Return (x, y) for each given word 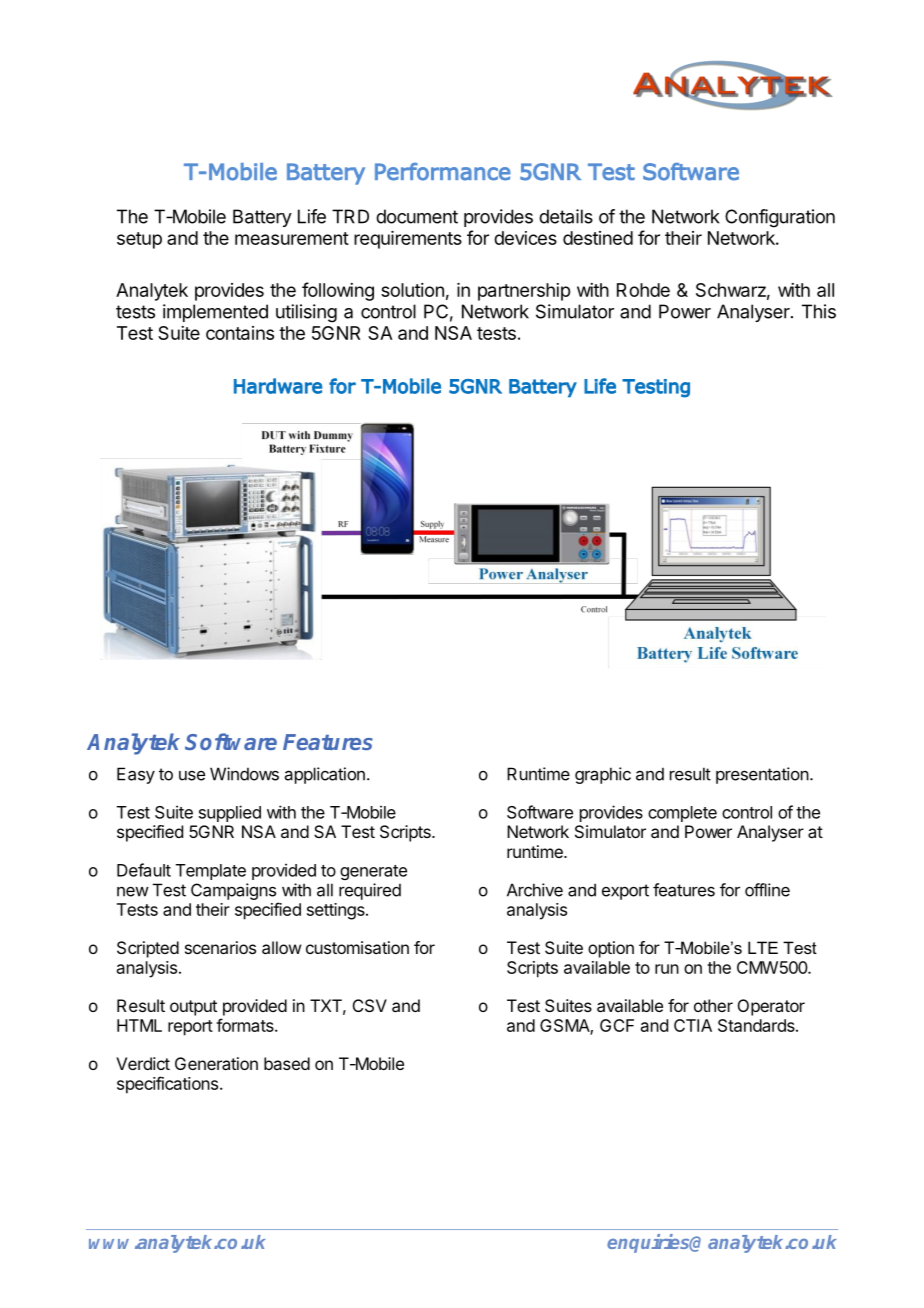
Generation (216, 1063)
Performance (443, 172)
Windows (244, 774)
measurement (292, 238)
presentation (762, 775)
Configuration (780, 218)
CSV (370, 1005)
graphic (603, 775)
